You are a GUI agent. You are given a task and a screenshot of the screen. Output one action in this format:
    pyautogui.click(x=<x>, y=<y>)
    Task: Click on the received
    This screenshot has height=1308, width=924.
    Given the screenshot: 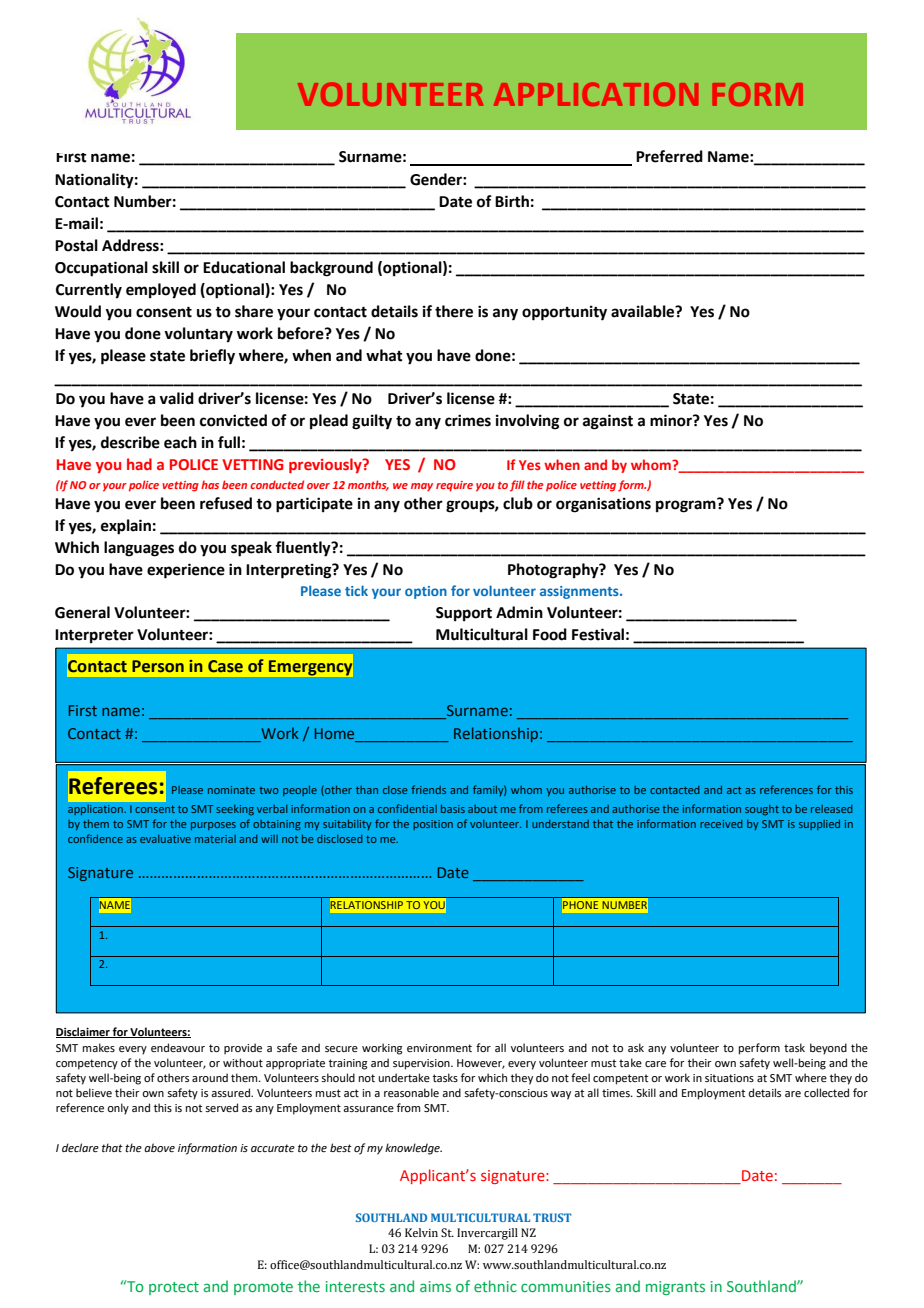 What is the action you would take?
    pyautogui.click(x=721, y=824)
